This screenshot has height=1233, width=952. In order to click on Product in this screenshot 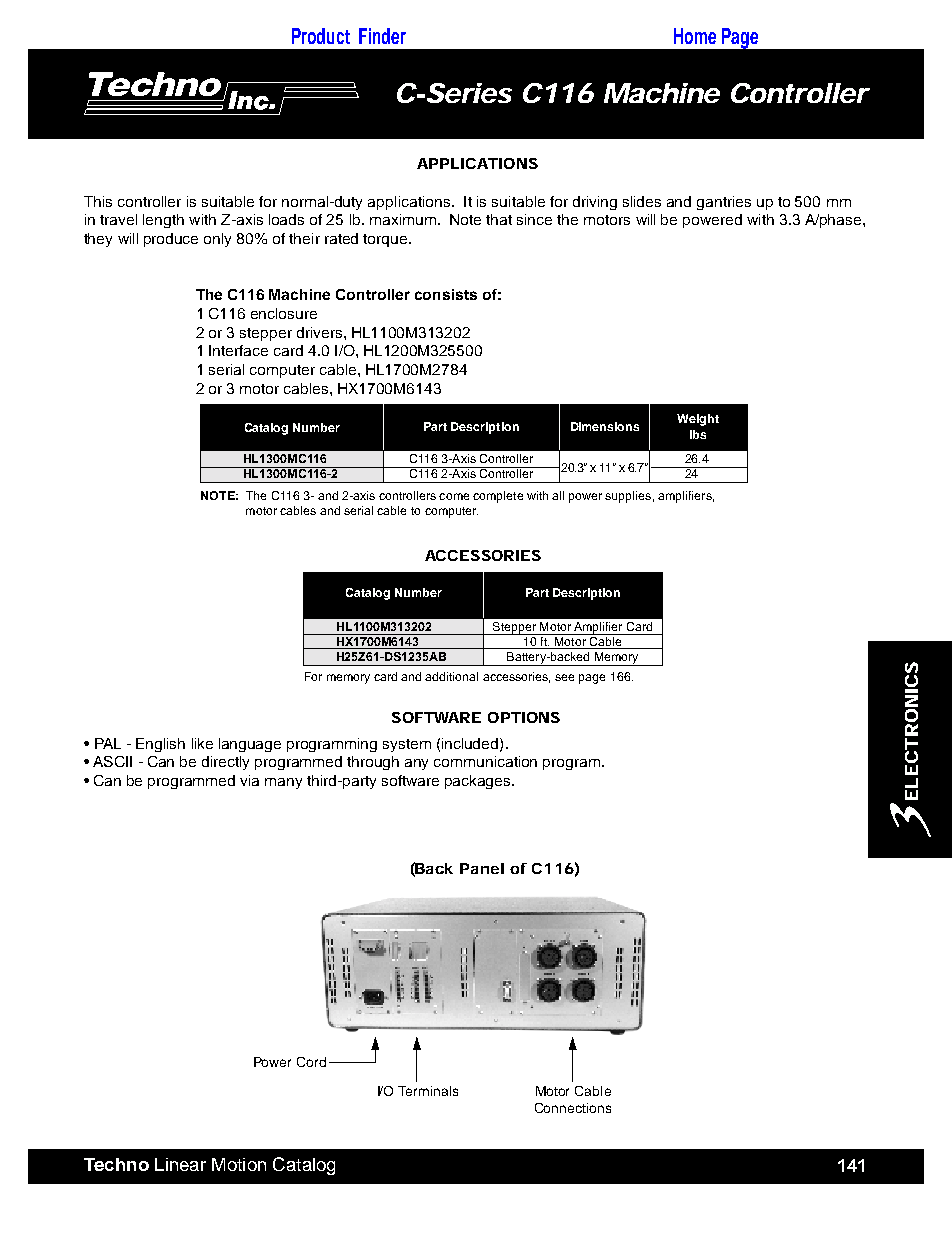, I will do `click(321, 36)`.
